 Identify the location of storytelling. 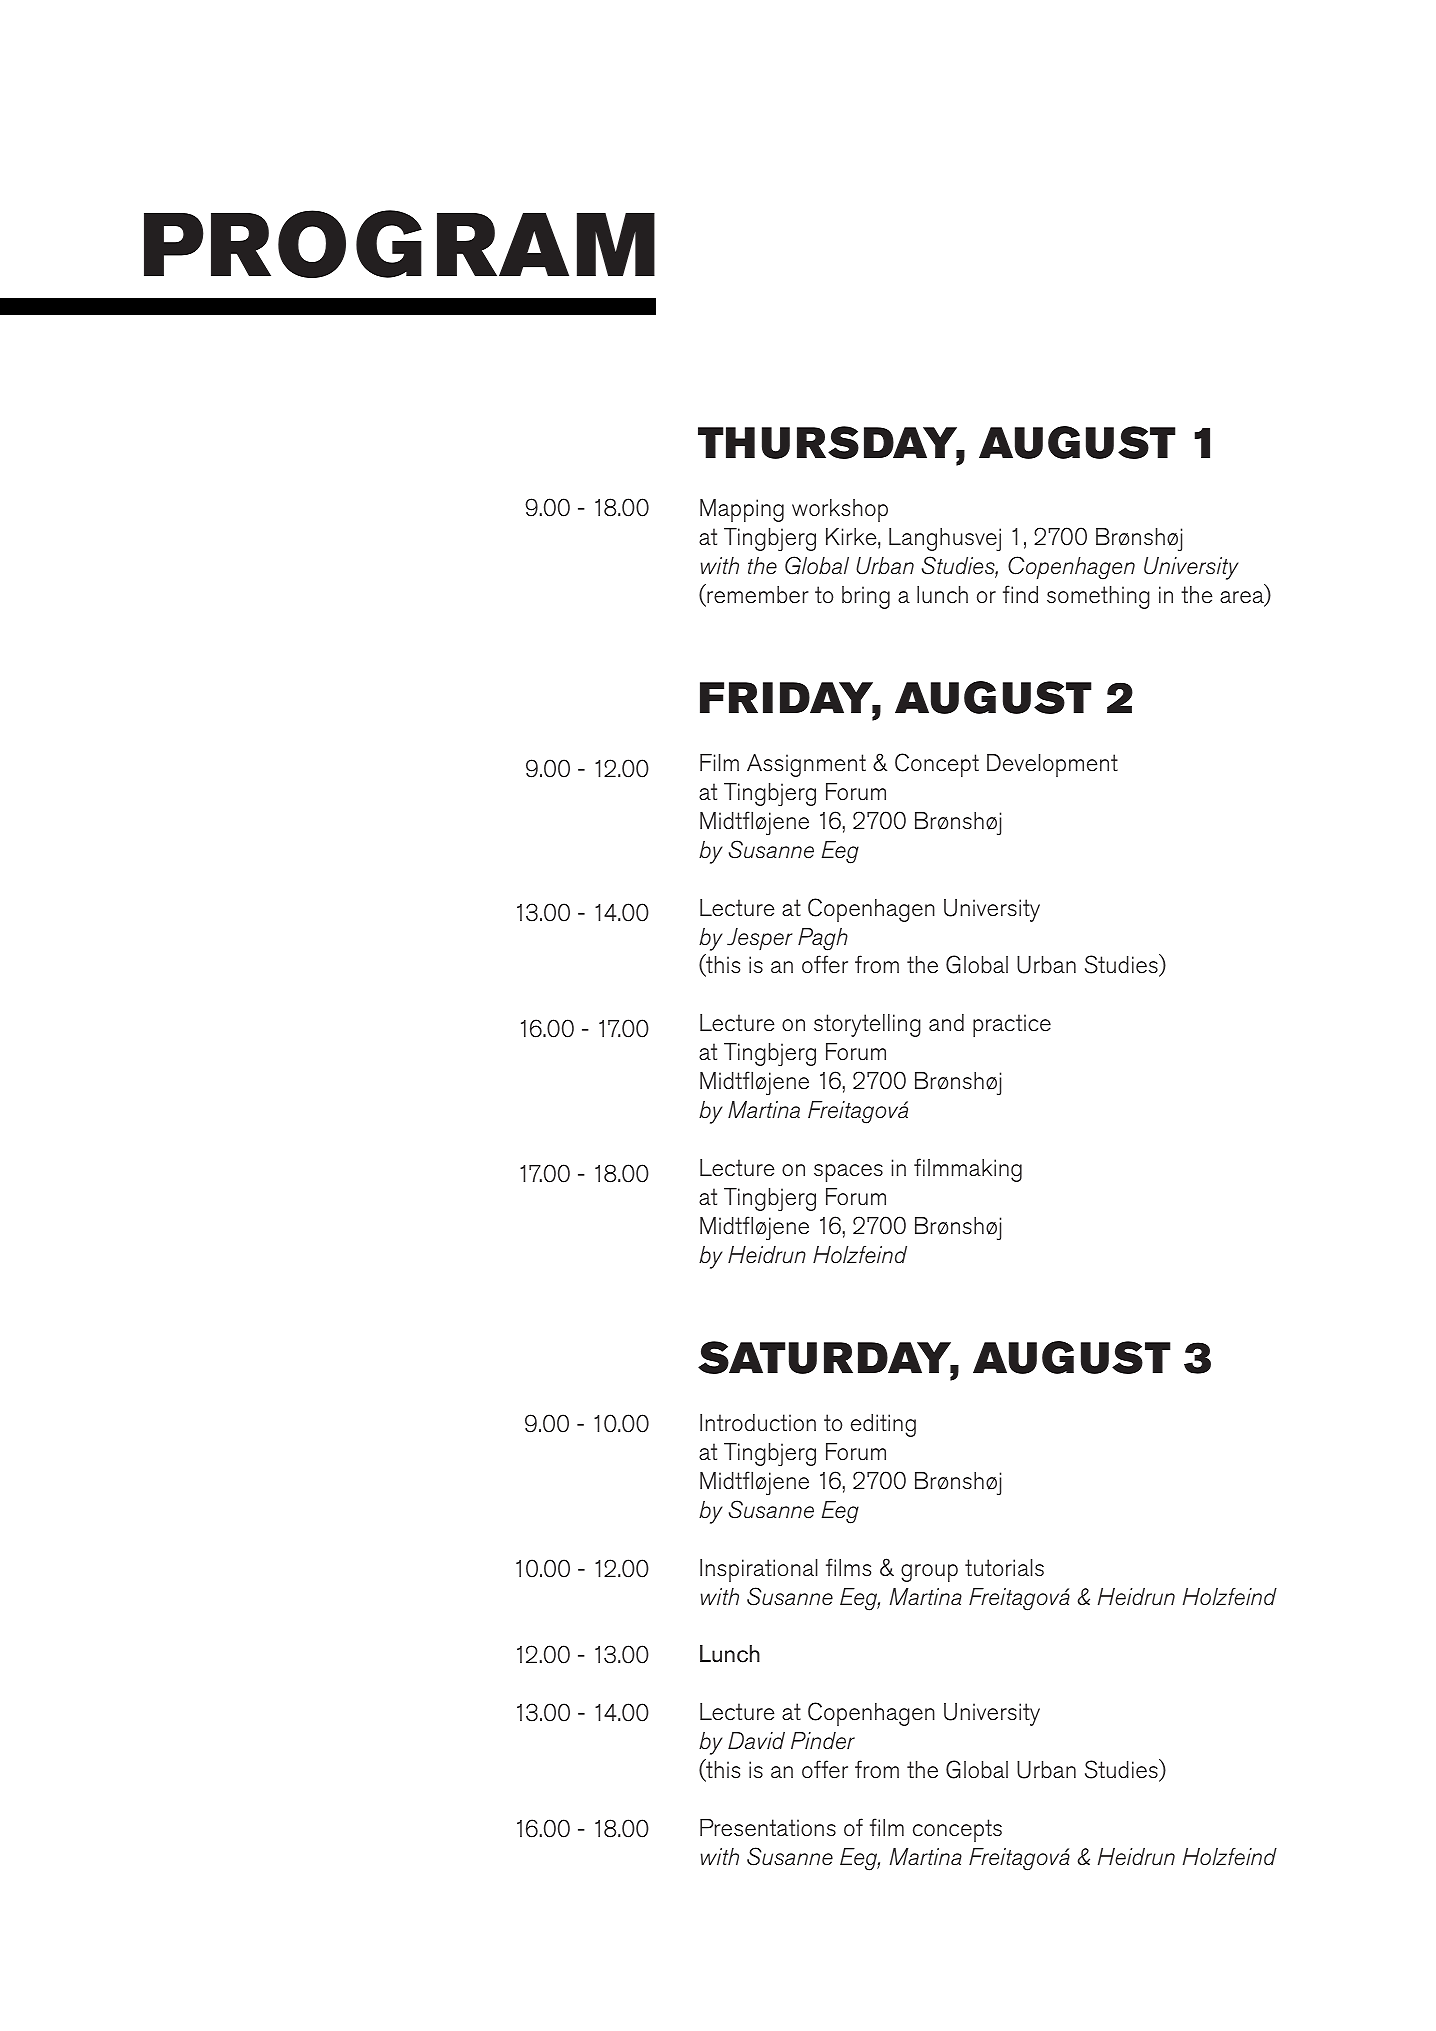
(867, 1025).
